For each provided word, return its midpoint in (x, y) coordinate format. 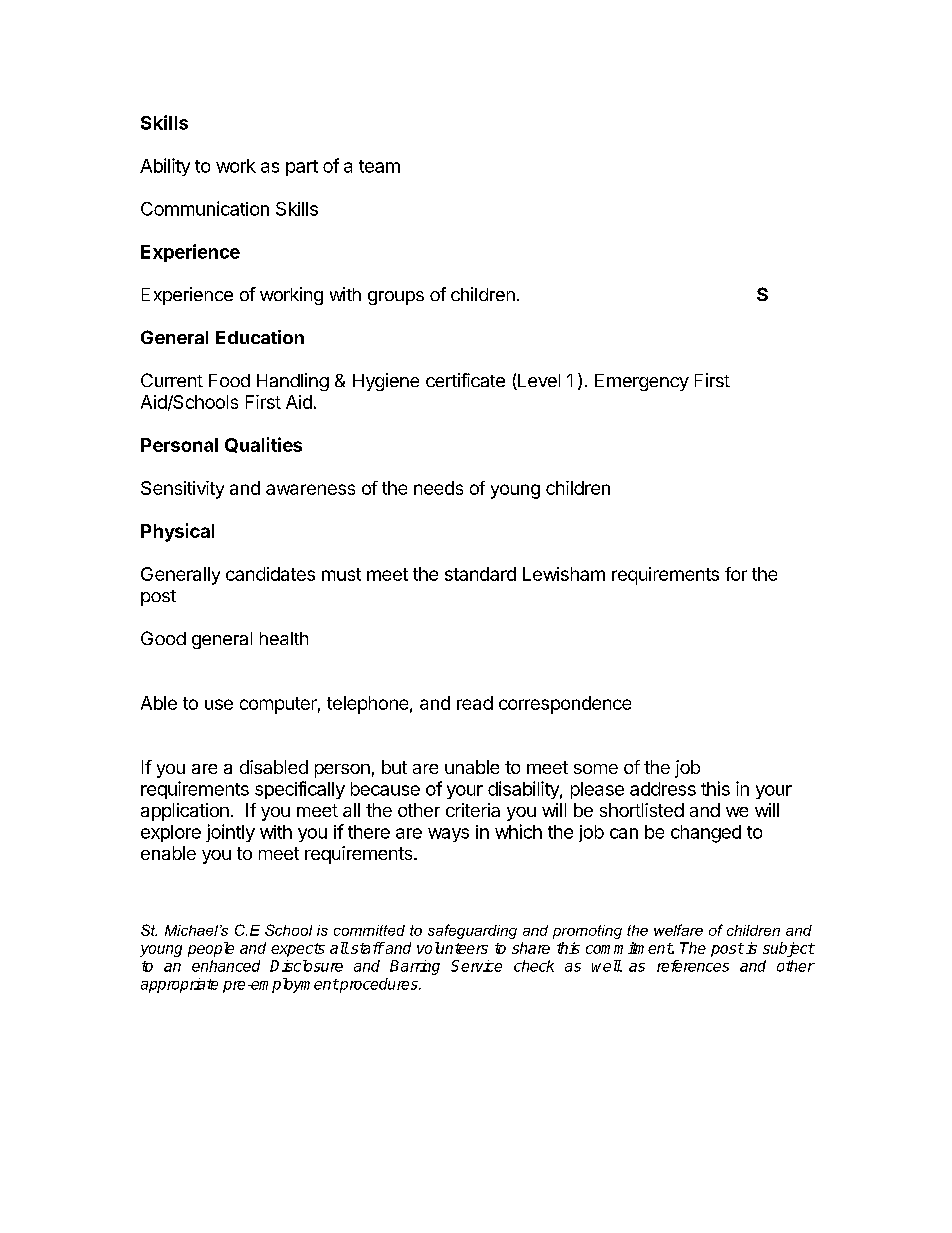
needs (438, 488)
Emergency (642, 382)
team (379, 166)
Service (476, 966)
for (736, 574)
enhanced (226, 966)
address (663, 789)
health (284, 638)
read (475, 703)
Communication (205, 208)
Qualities (263, 445)
